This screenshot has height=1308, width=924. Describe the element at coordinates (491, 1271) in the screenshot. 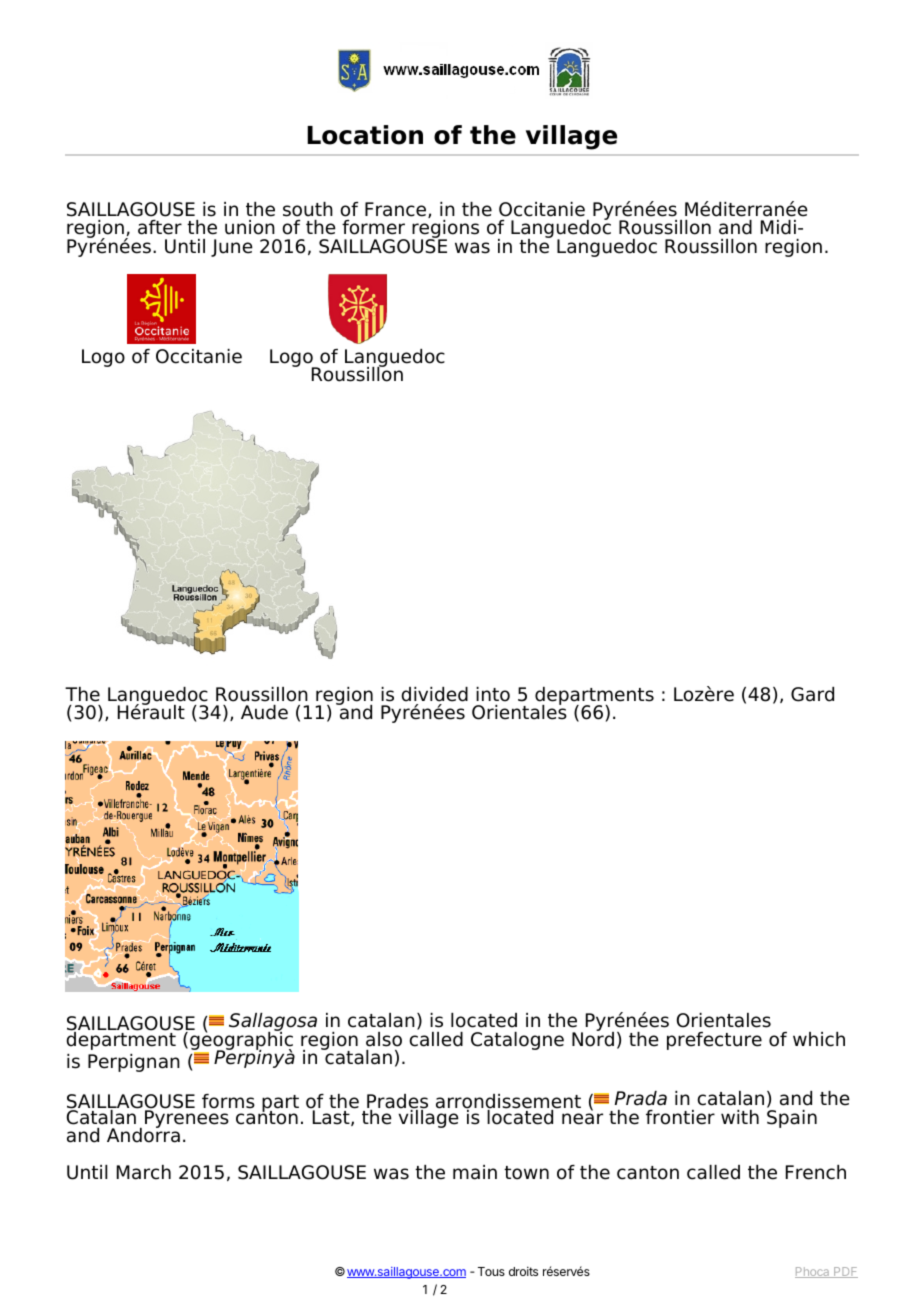

I see `Tous` at that location.
